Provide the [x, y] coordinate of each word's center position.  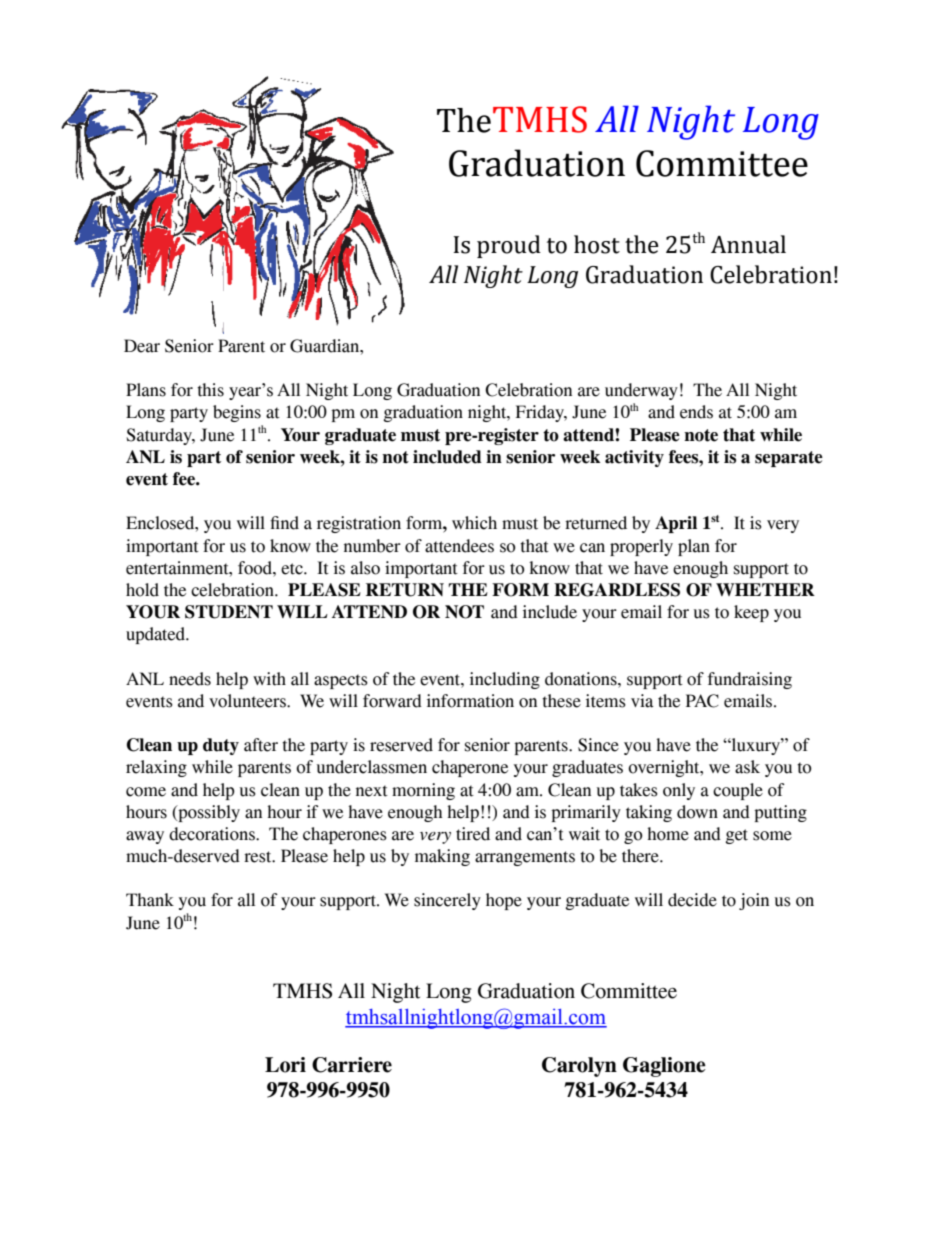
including [505, 680]
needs [190, 679]
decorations [213, 834]
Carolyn [579, 1067]
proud [509, 246]
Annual [748, 244]
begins [237, 413]
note [701, 435]
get [737, 836]
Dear [142, 346]
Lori [285, 1065]
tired [473, 834]
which [474, 523]
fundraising [750, 680]
